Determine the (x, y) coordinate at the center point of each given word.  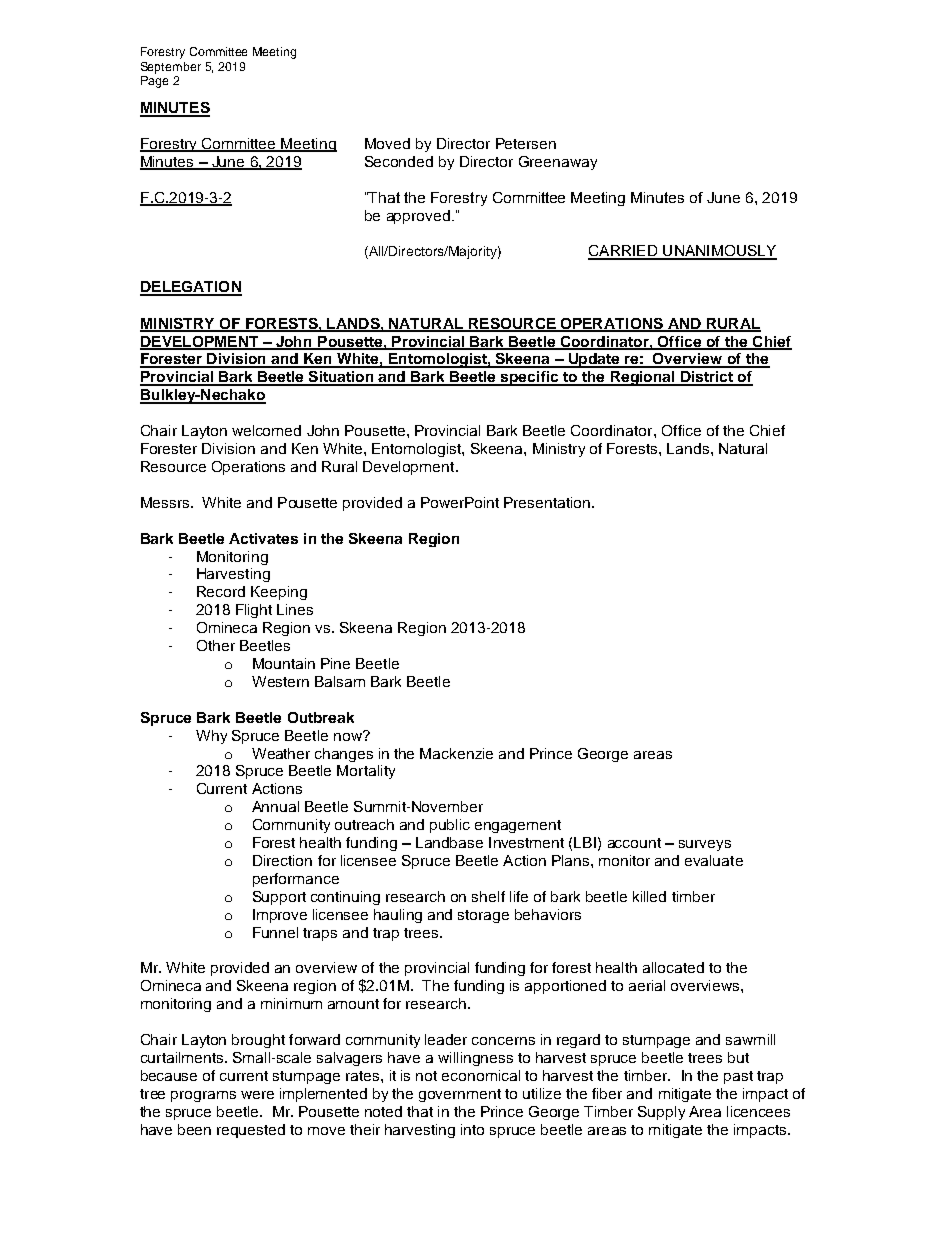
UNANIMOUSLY (719, 252)
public (450, 826)
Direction (282, 860)
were (257, 1095)
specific (530, 378)
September (171, 68)
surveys (705, 845)
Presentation (548, 502)
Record (221, 591)
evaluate (714, 860)
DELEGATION (191, 288)
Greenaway (558, 163)
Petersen (526, 143)
